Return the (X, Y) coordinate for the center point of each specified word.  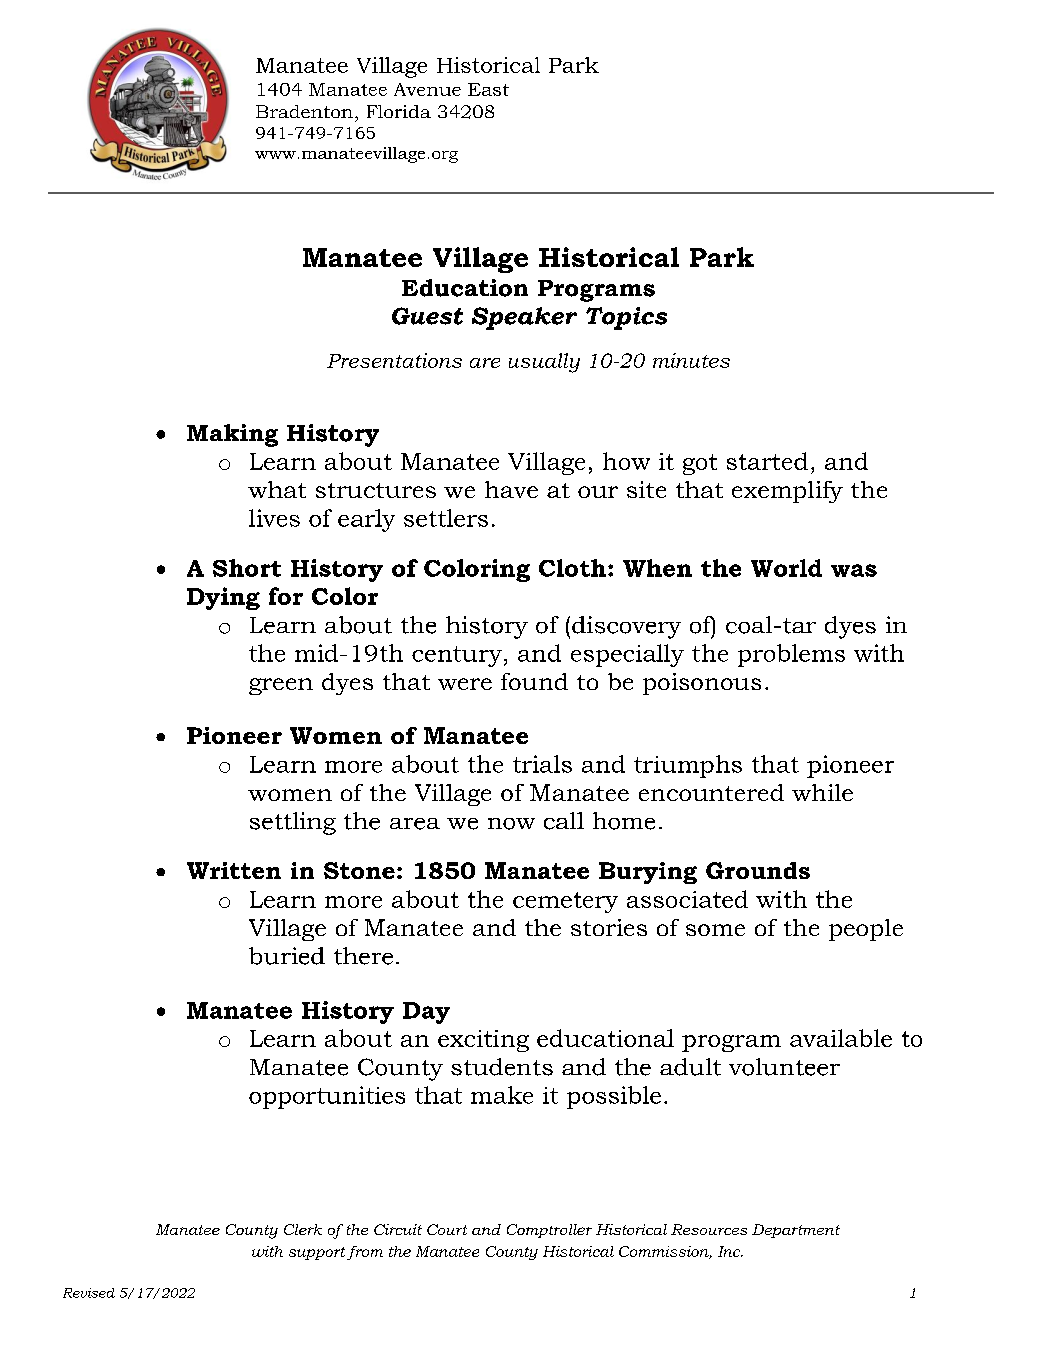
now (511, 824)
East (488, 89)
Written (234, 870)
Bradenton (304, 111)
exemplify (787, 492)
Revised (89, 1293)
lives (274, 518)
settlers (446, 518)
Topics (626, 318)
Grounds (758, 870)
